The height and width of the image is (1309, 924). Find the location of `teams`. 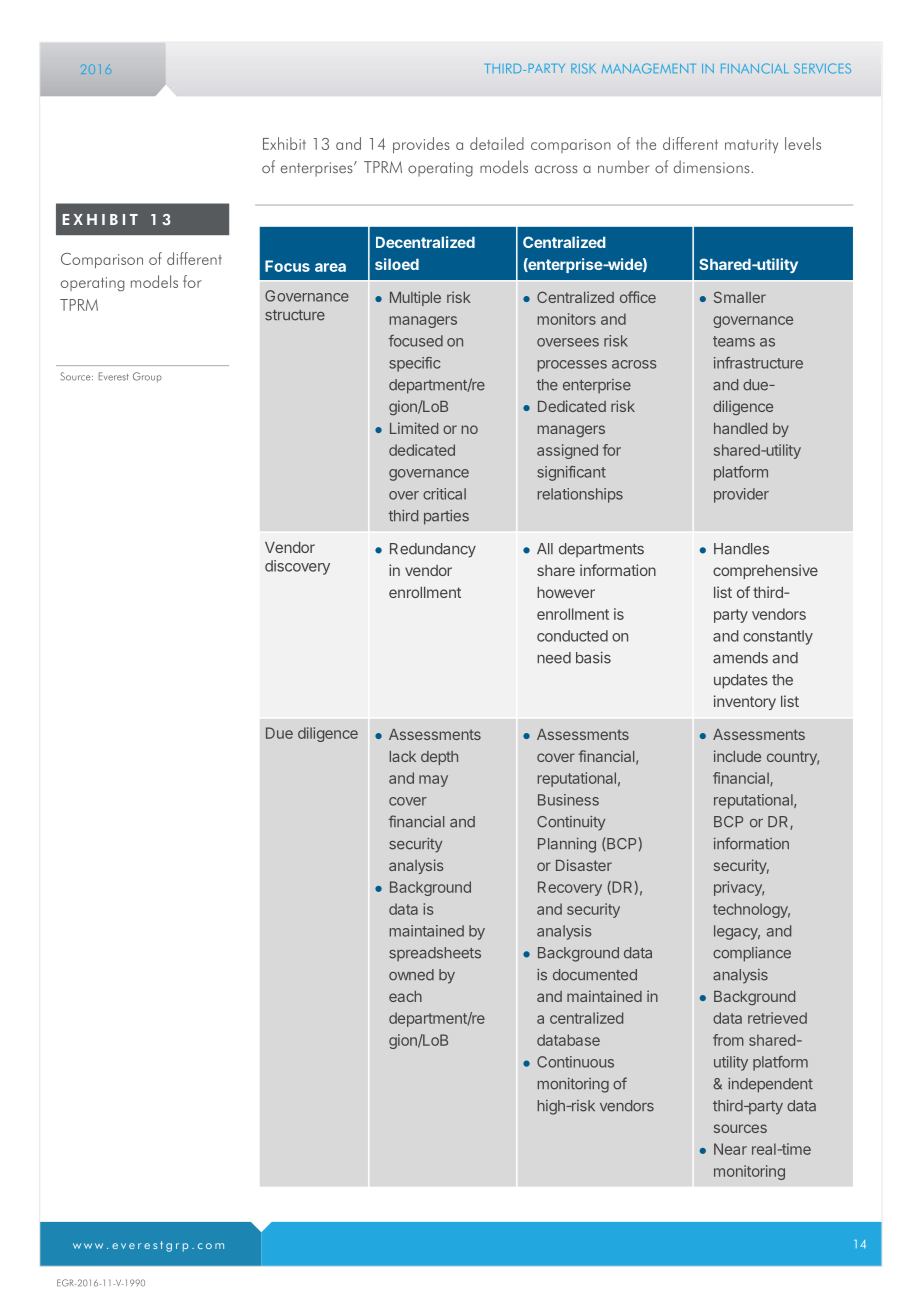

teams is located at coordinates (734, 341).
